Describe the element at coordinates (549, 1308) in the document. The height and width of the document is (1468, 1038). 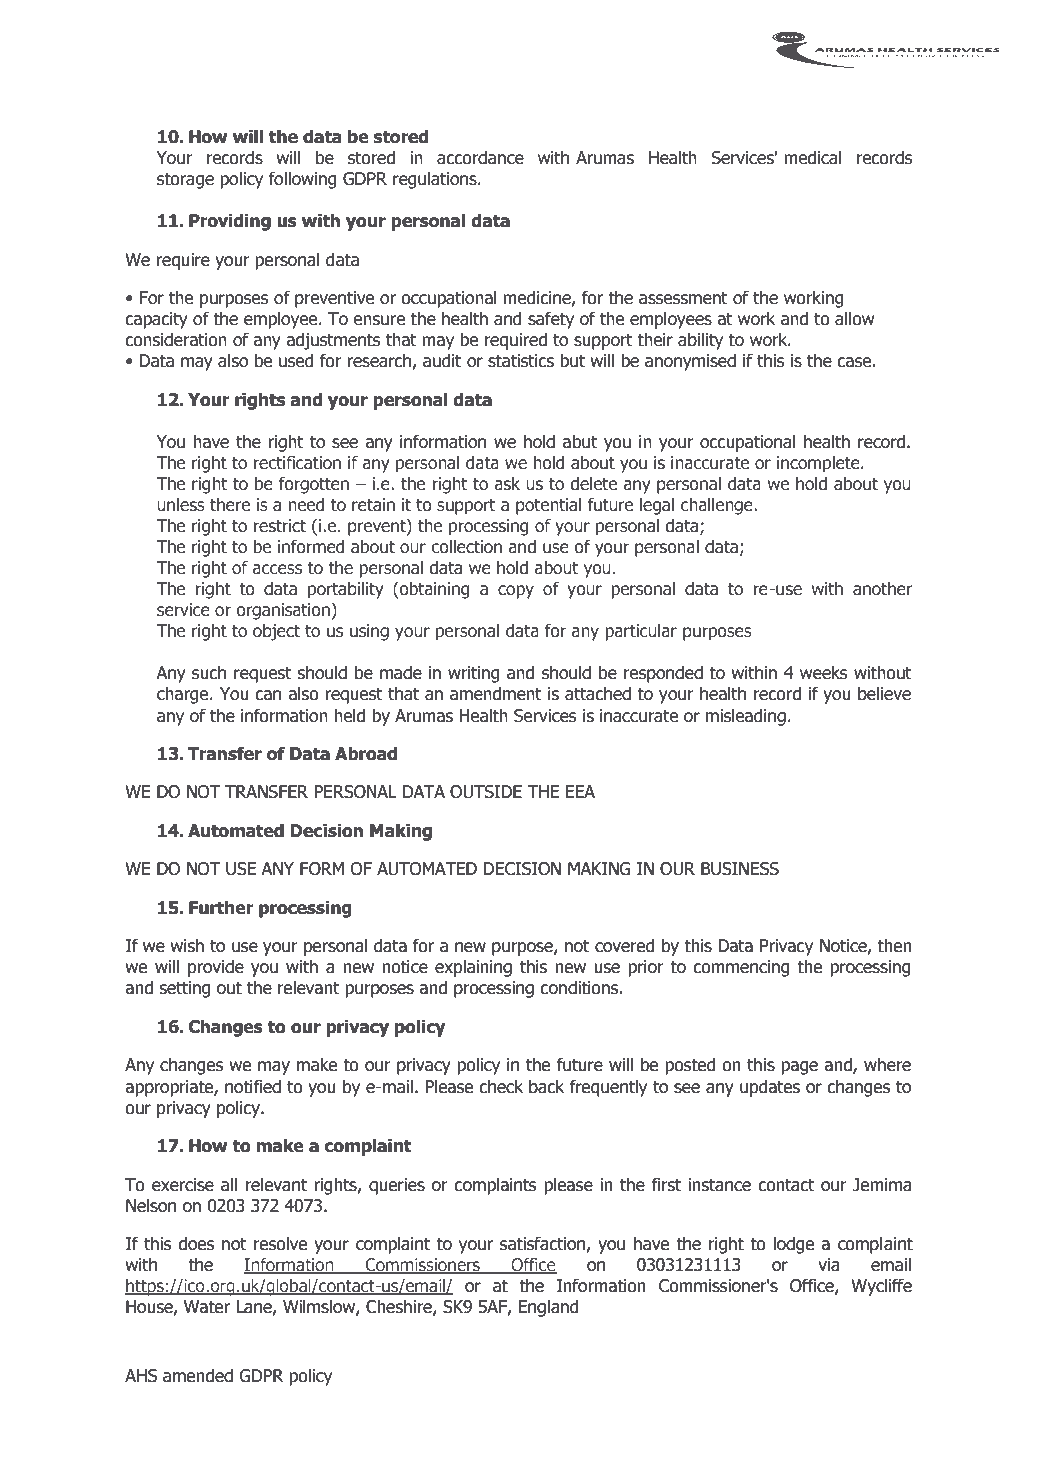
I see `England` at that location.
